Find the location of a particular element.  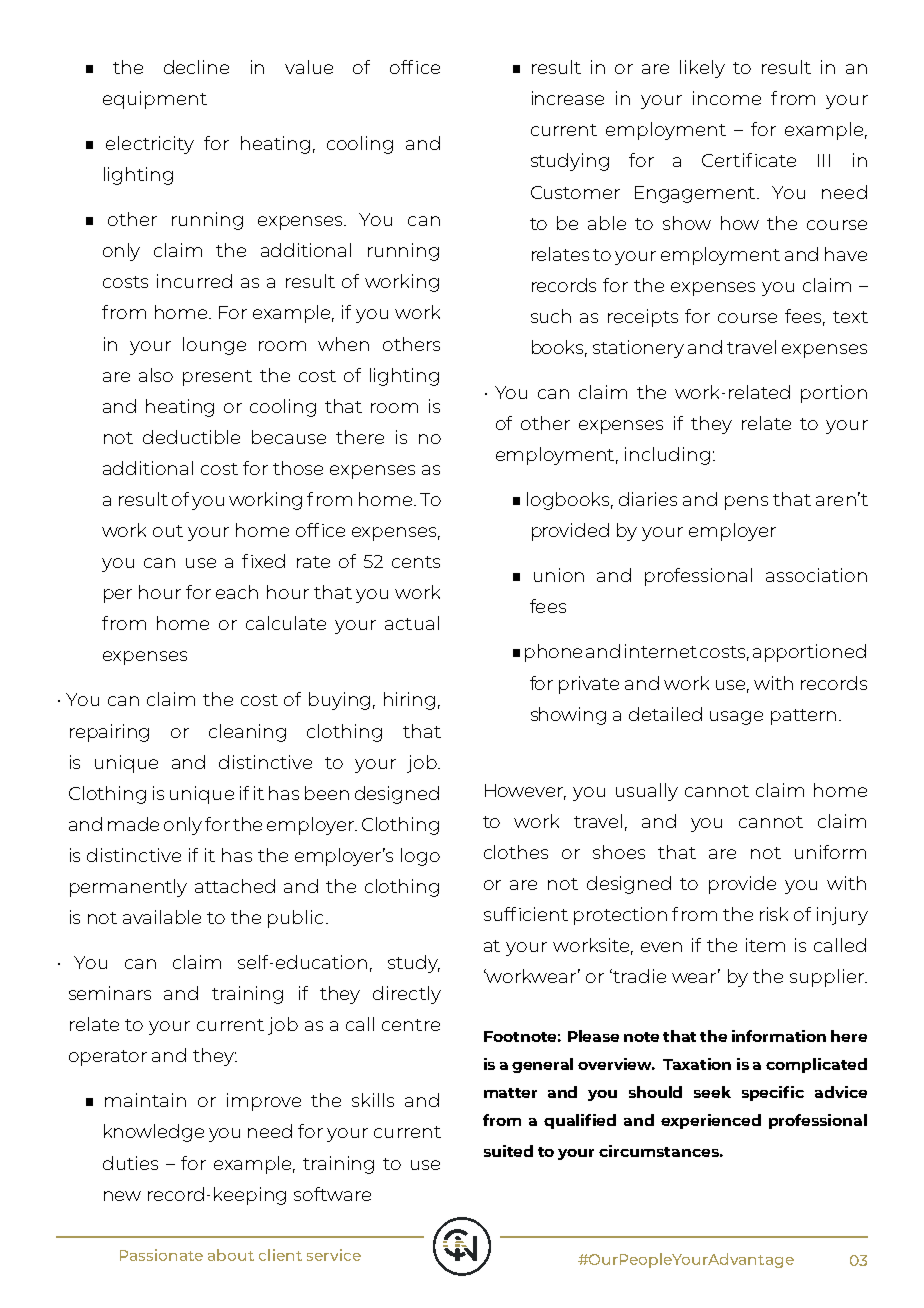

deductible is located at coordinates (191, 437).
